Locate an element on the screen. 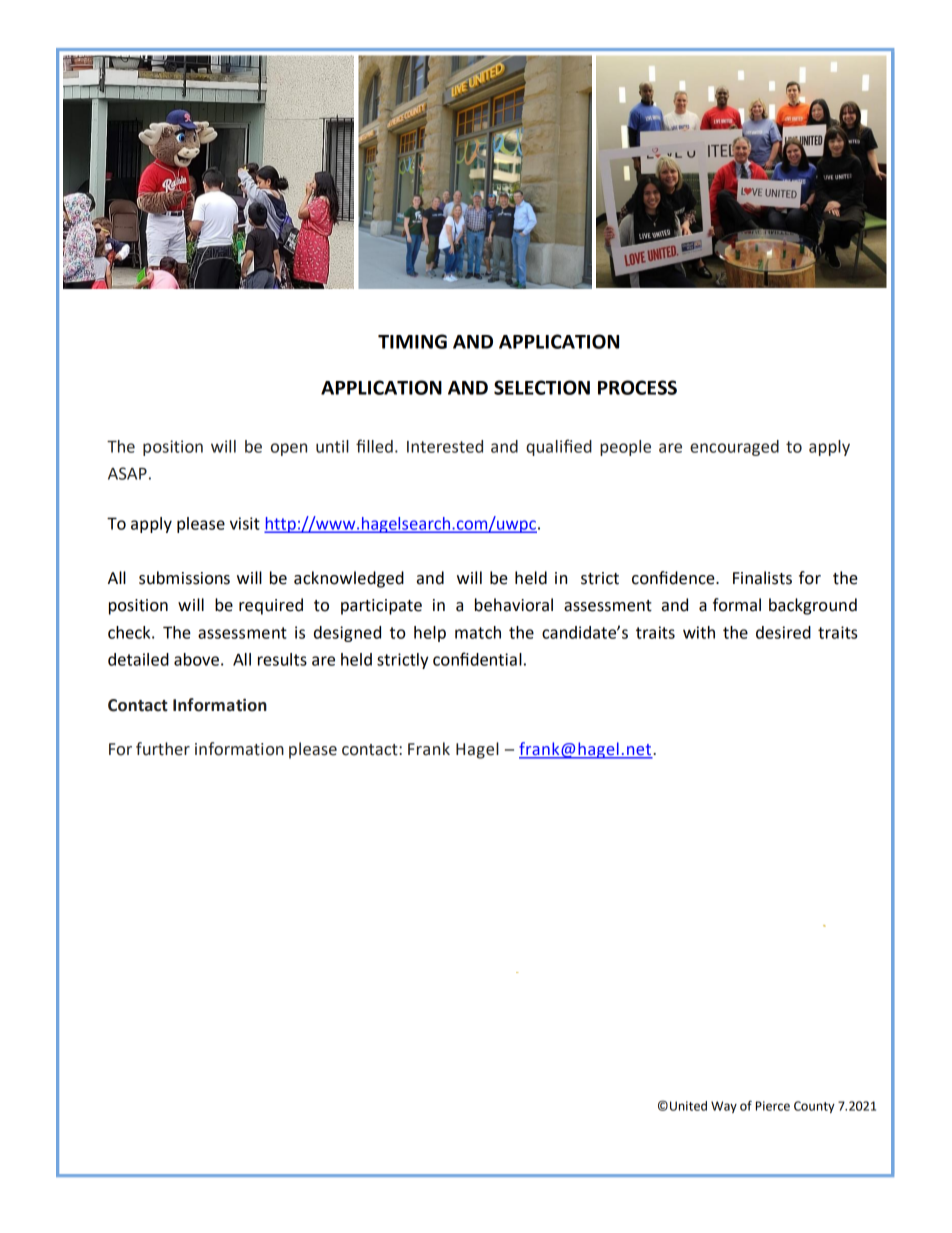  behavioral is located at coordinates (514, 605).
